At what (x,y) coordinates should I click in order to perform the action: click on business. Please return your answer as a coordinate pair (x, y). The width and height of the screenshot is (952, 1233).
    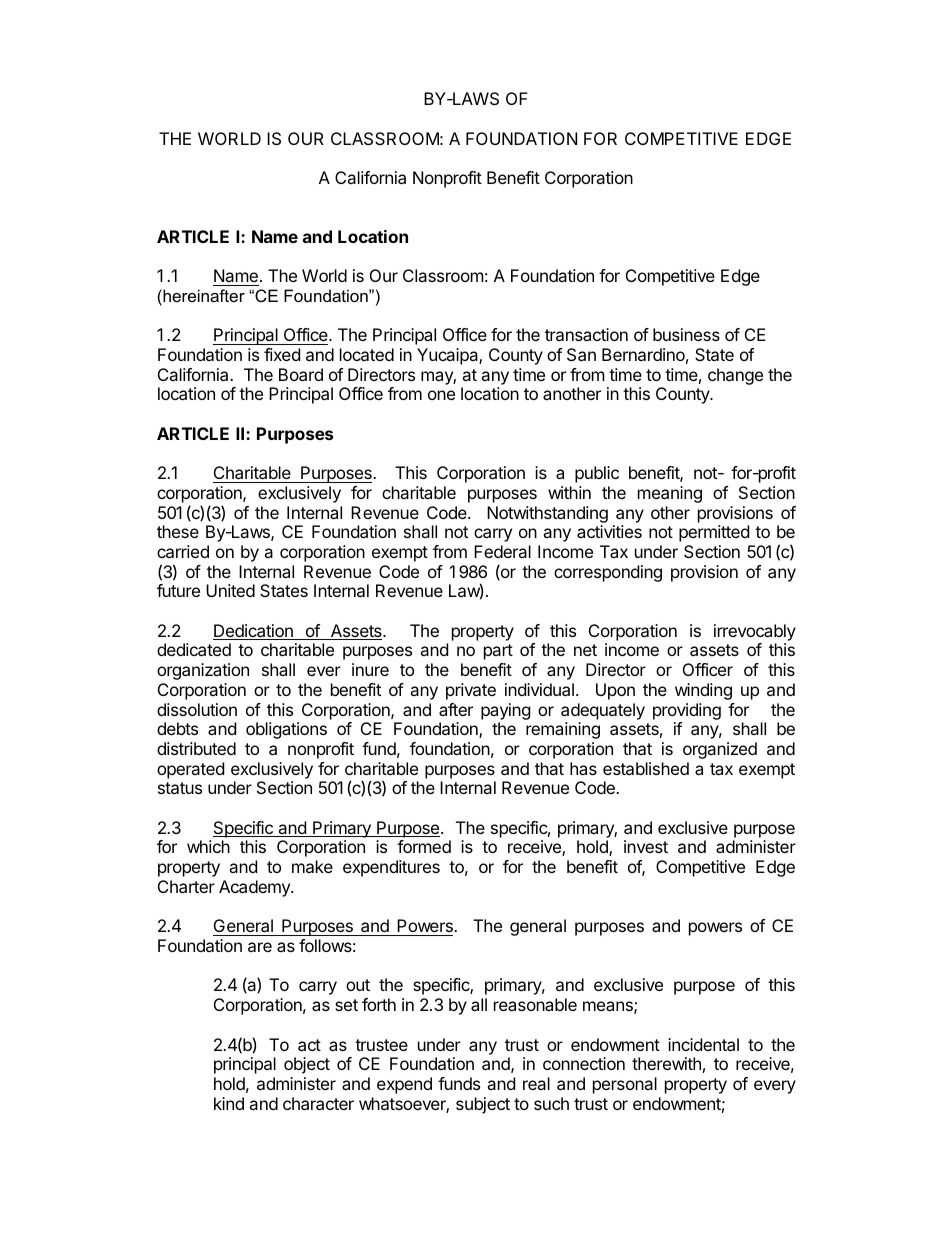
    Looking at the image, I should click on (686, 334).
